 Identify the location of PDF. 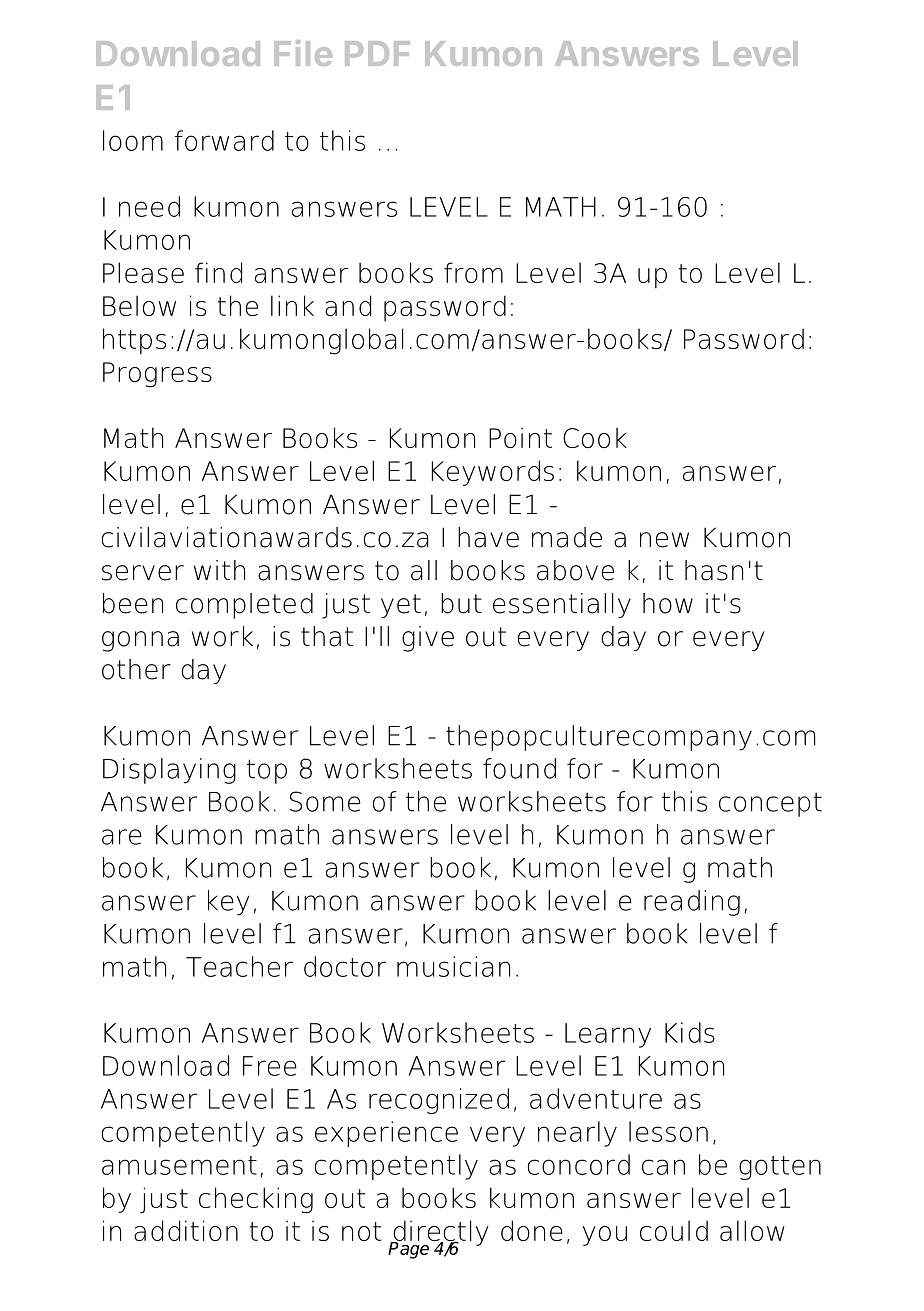
(377, 53).
